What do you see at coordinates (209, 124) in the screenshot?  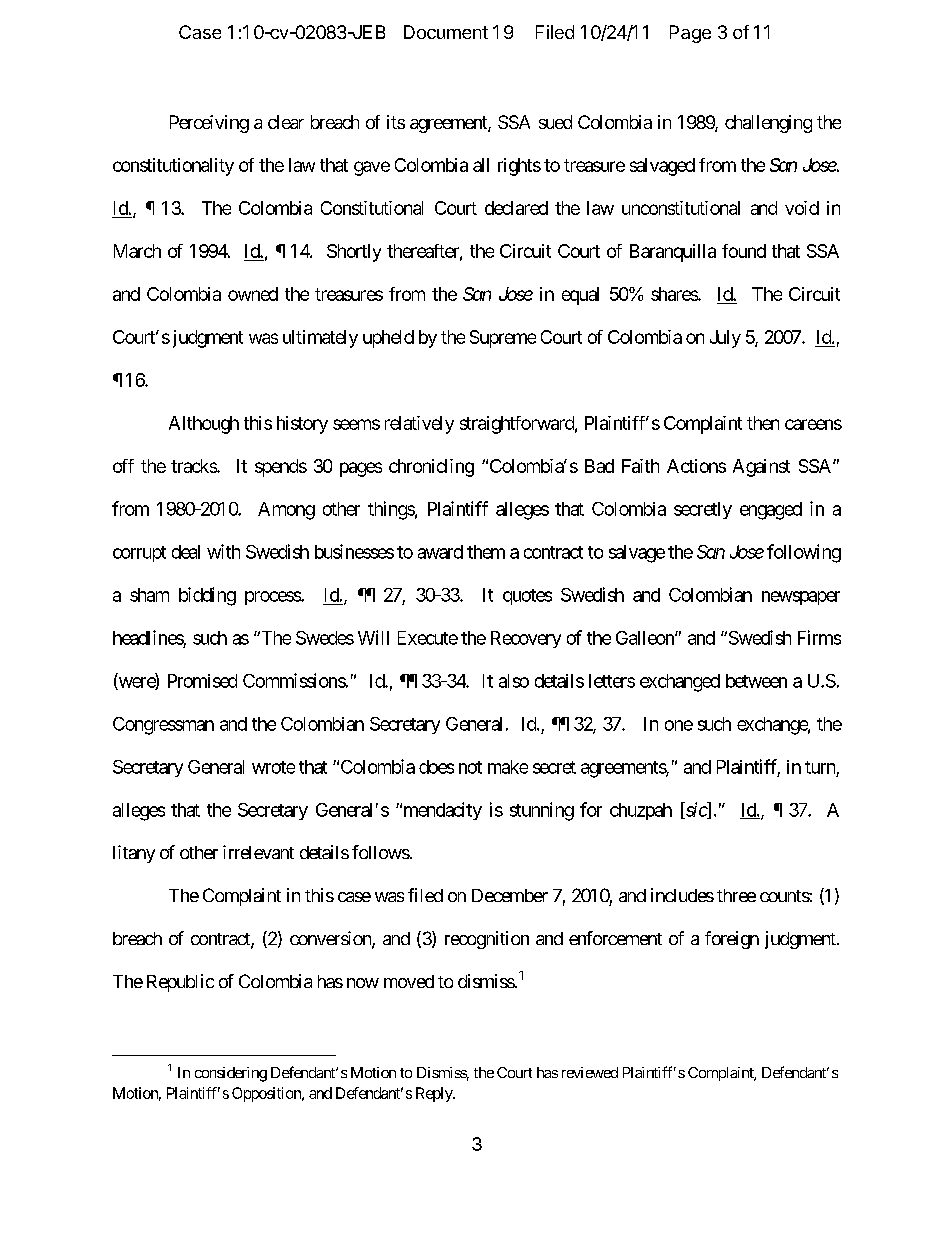 I see `Perceiving` at bounding box center [209, 124].
